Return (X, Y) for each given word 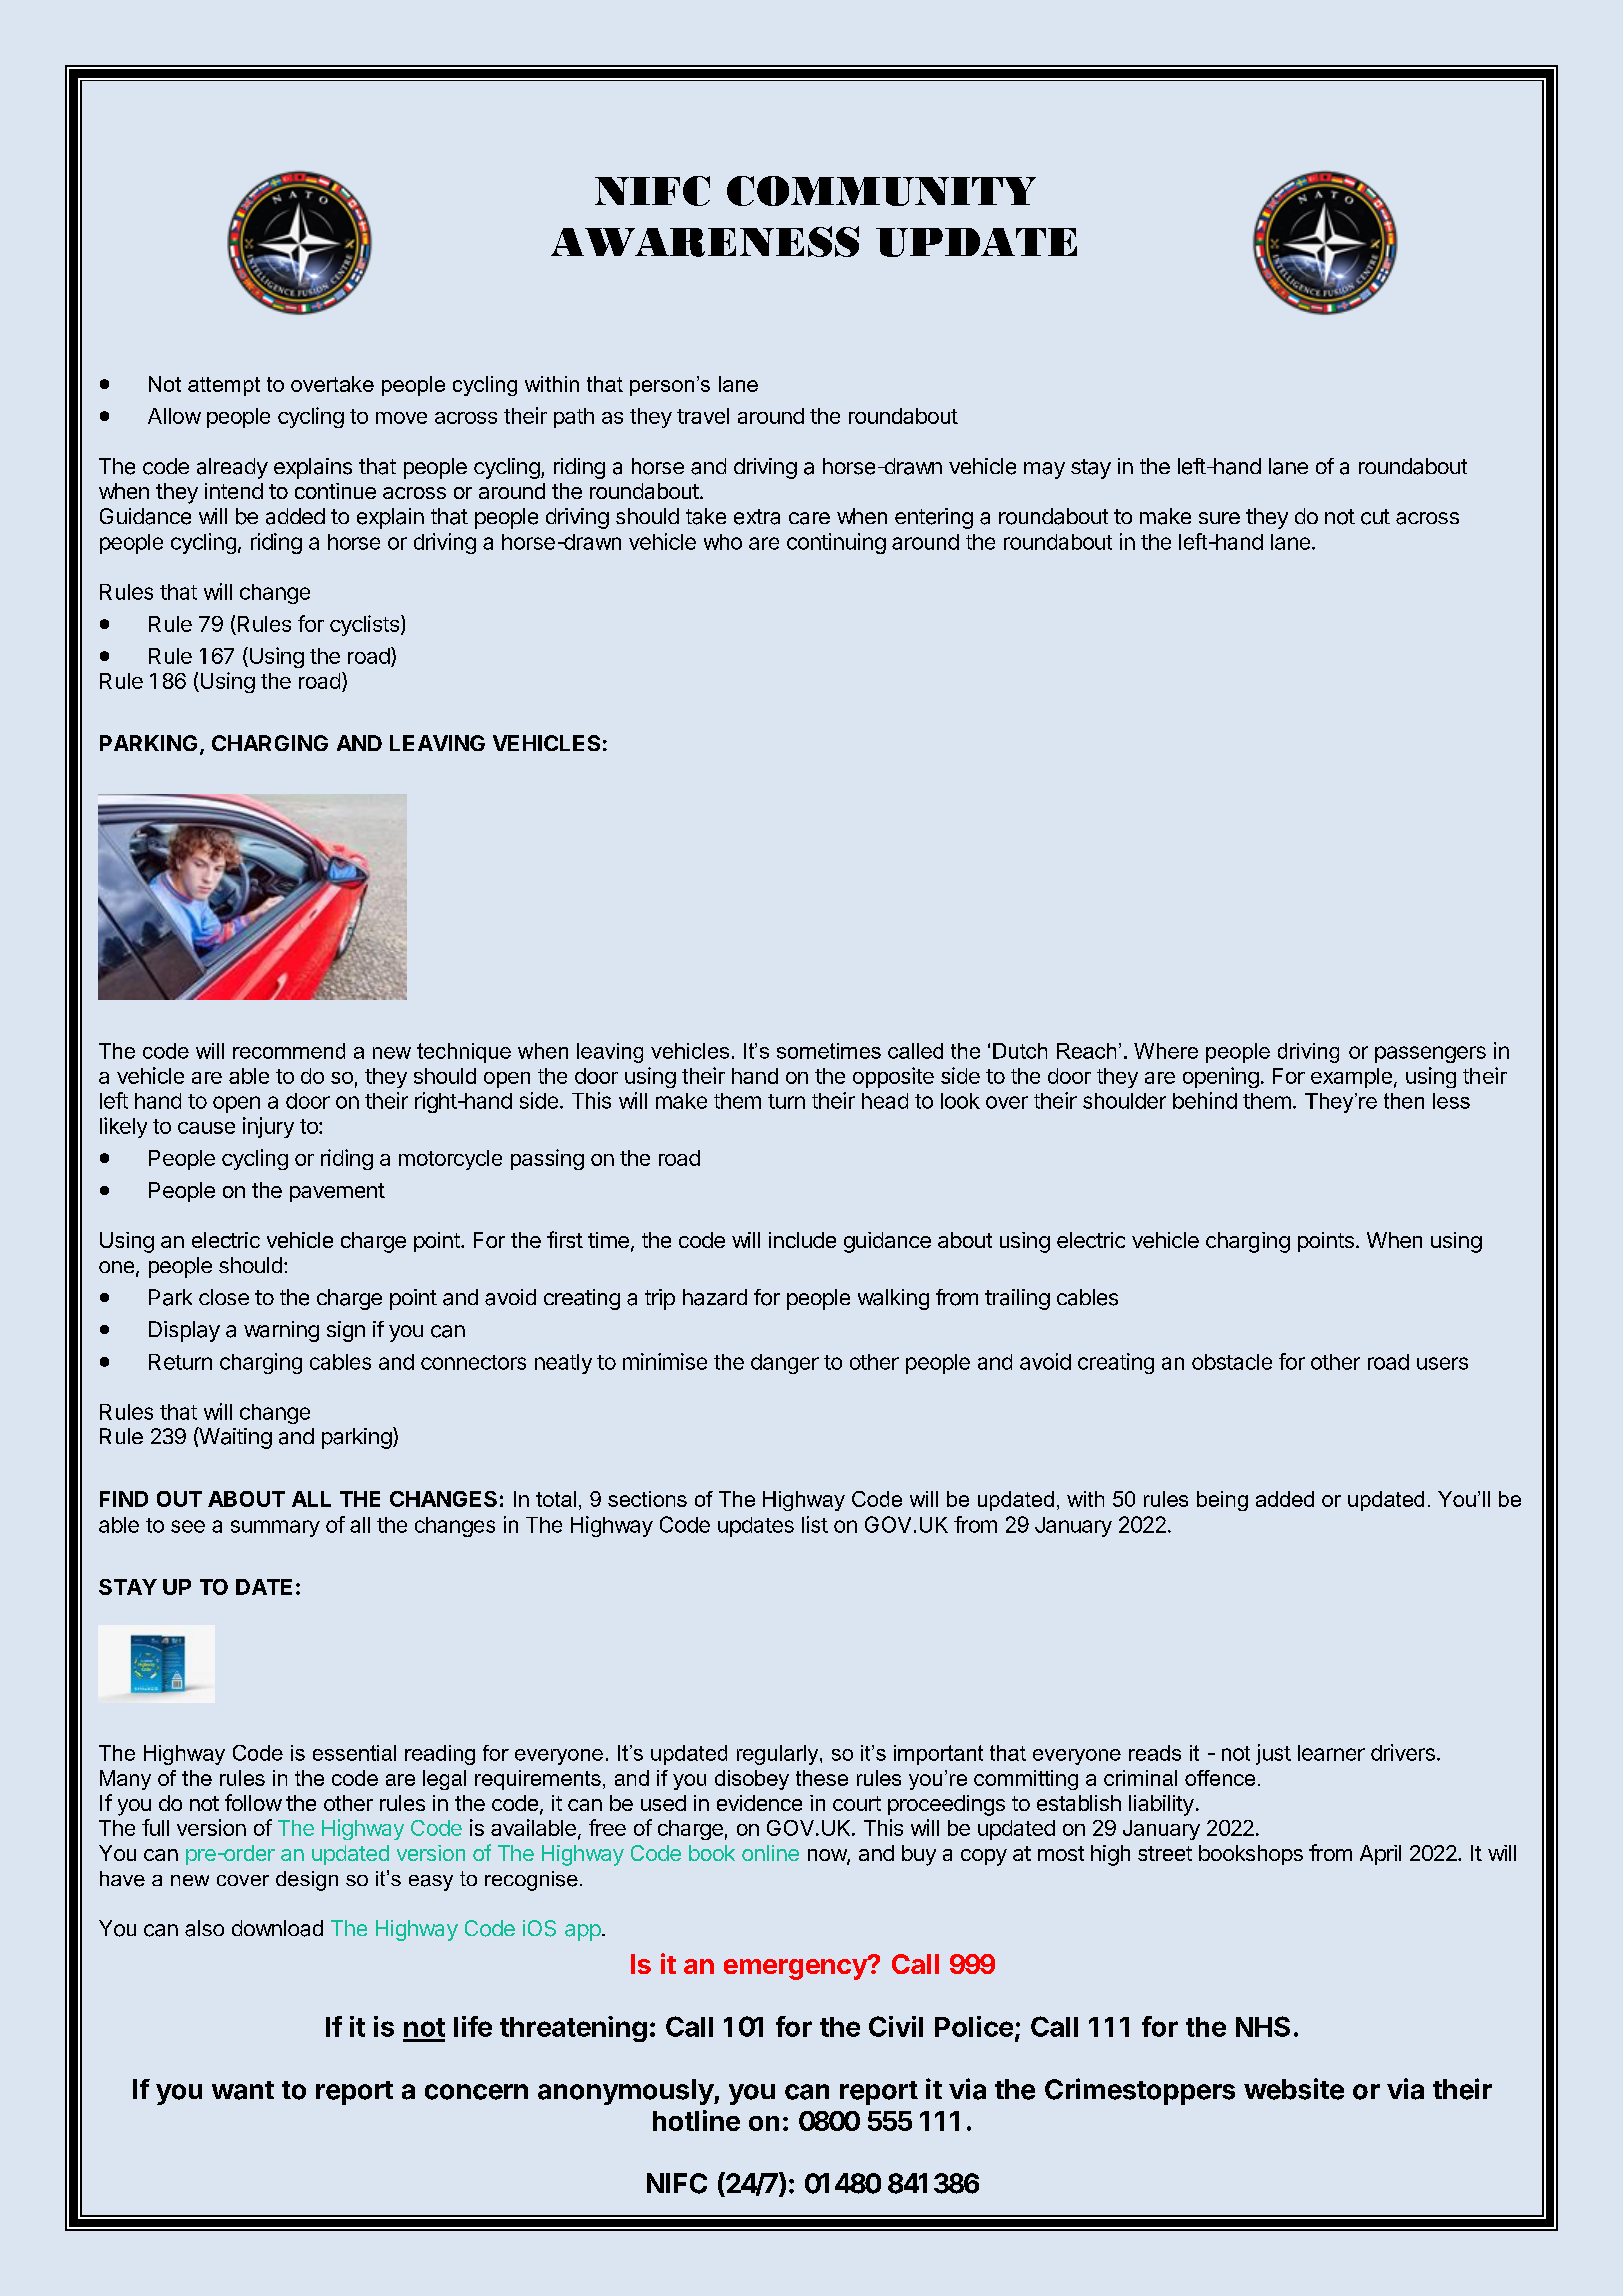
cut (1375, 517)
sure (1219, 518)
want (243, 2090)
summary (275, 1528)
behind (1205, 1100)
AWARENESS (705, 241)
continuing (836, 543)
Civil (896, 2026)
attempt (224, 386)
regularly (779, 1755)
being (1222, 1501)
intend (234, 491)
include (802, 1240)
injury (268, 1127)
